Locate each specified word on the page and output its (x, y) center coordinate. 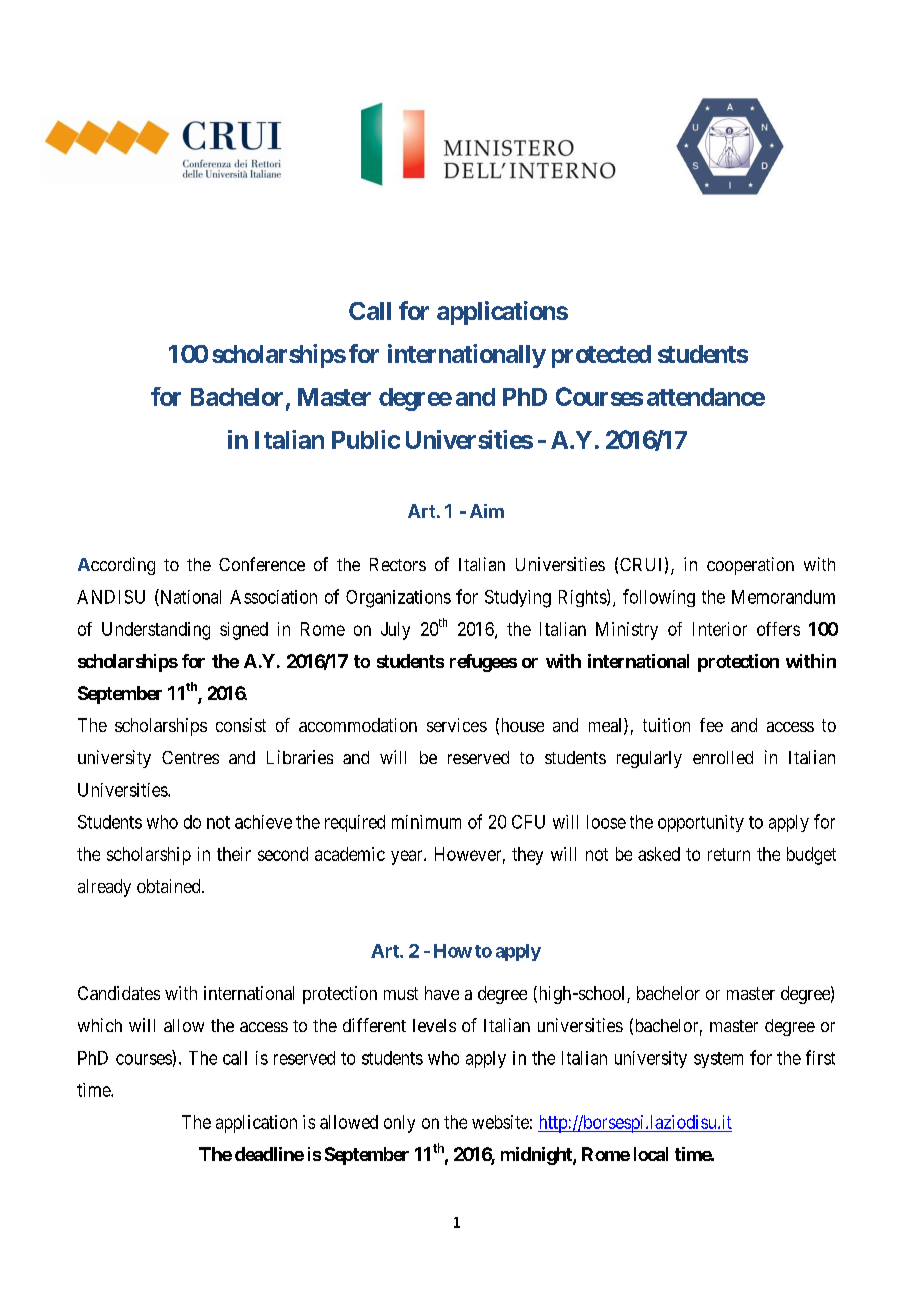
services (457, 725)
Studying (518, 599)
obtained (170, 886)
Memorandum (783, 597)
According (116, 566)
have (442, 993)
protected (601, 356)
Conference (262, 564)
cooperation (750, 566)
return (729, 854)
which (100, 1025)
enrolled (723, 757)
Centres (190, 757)
